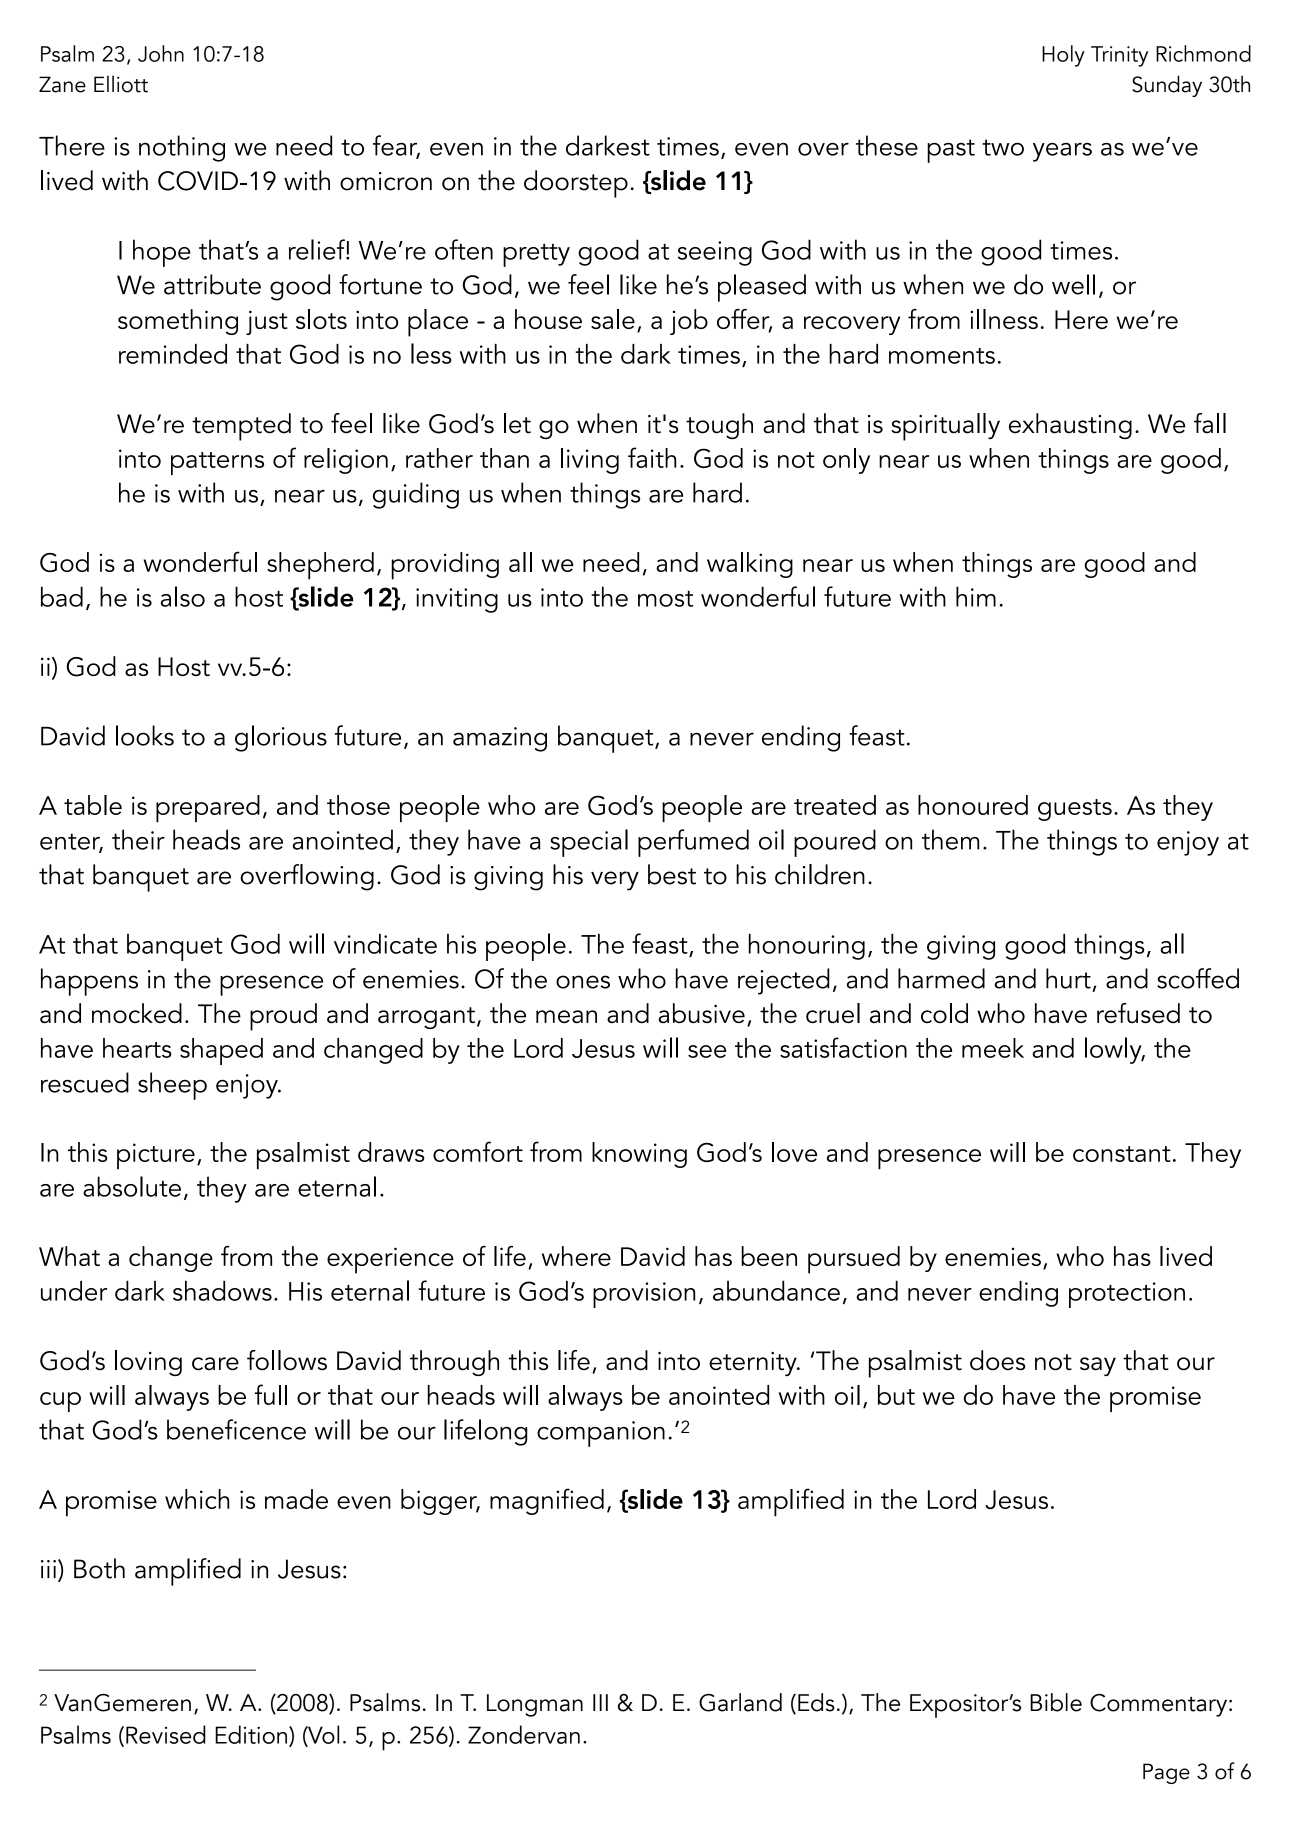 Image resolution: width=1291 pixels, height=1826 pixels. What do you see at coordinates (1122, 1154) in the screenshot?
I see `constant` at bounding box center [1122, 1154].
